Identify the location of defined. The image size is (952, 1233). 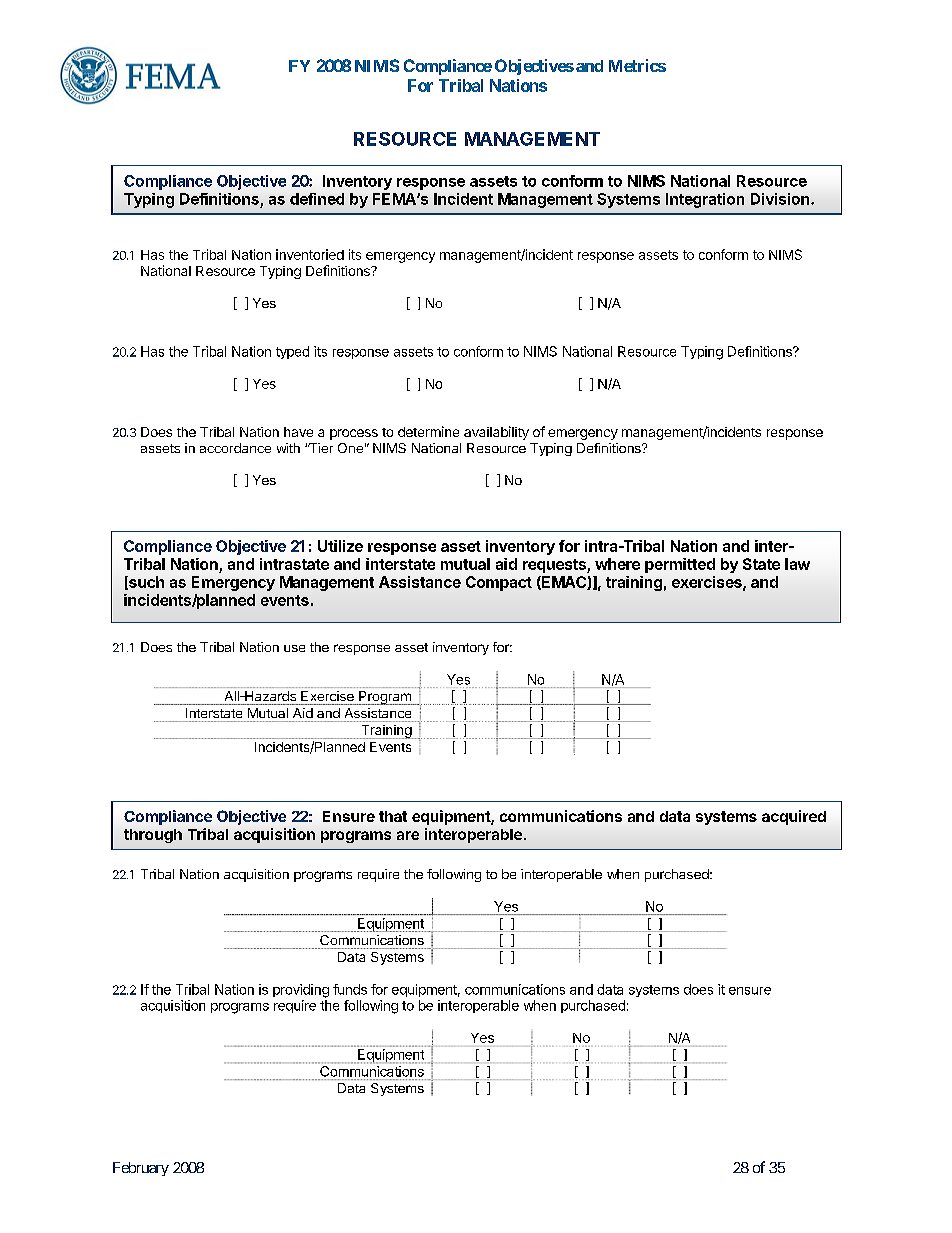
(317, 199).
